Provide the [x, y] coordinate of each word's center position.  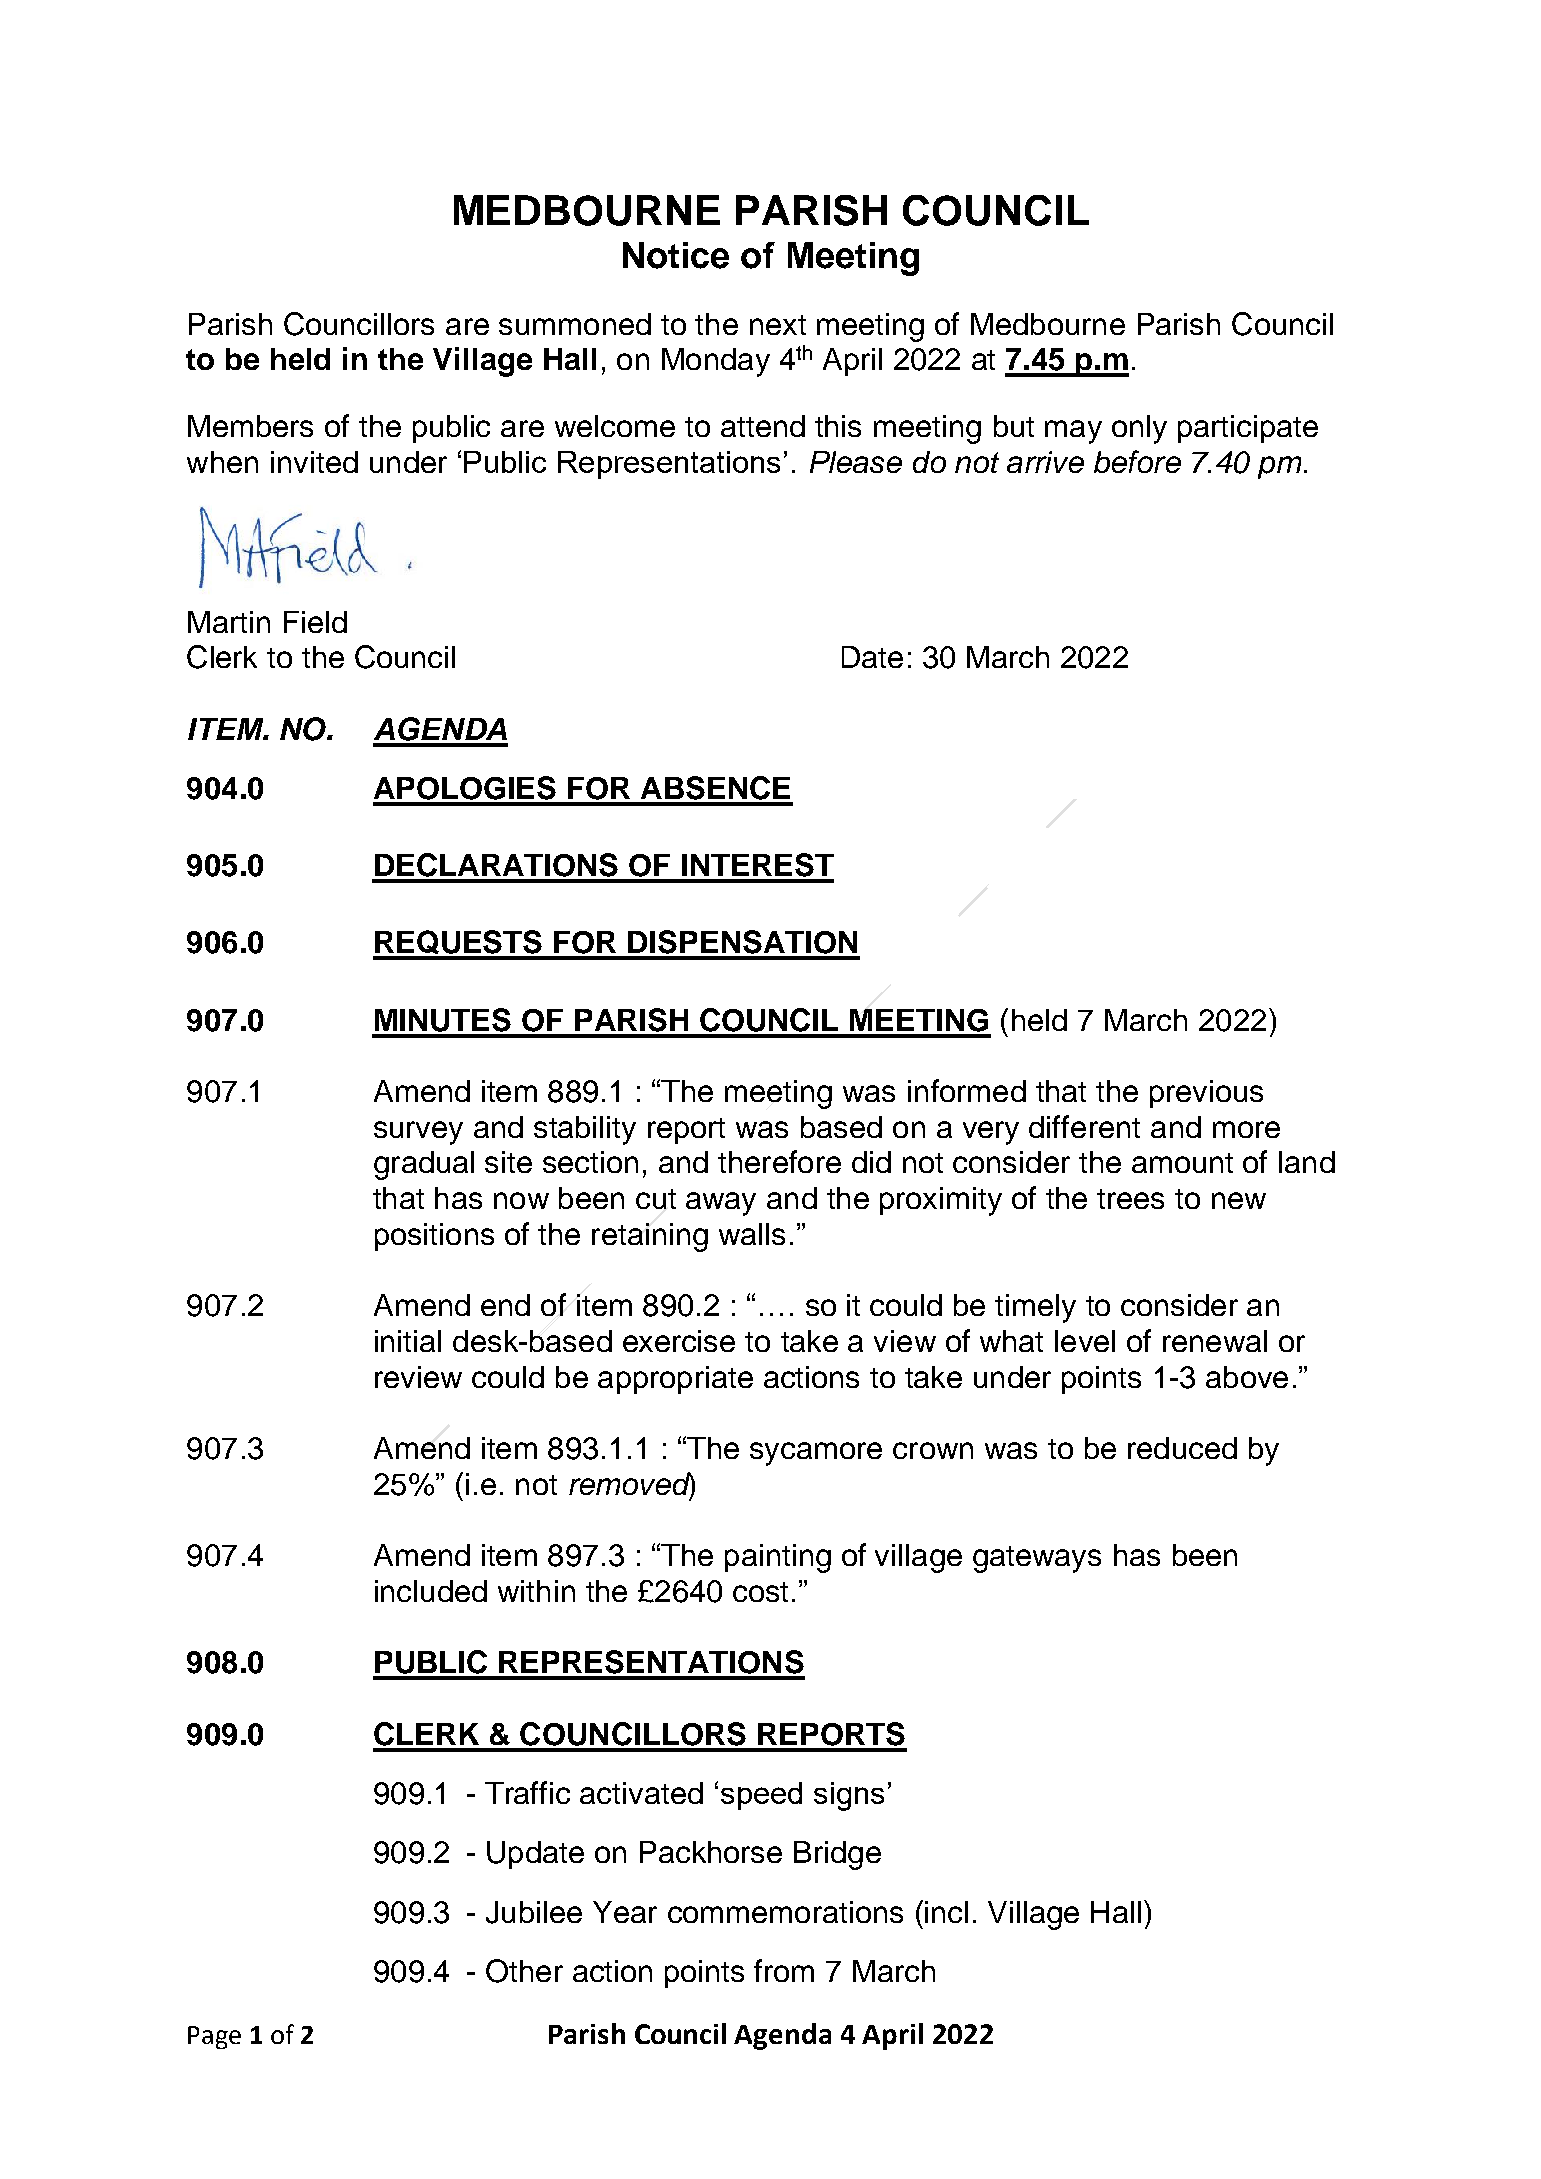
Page [214, 2037]
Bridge [837, 1855]
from [784, 1970]
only [1139, 429]
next [778, 325]
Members [250, 426]
